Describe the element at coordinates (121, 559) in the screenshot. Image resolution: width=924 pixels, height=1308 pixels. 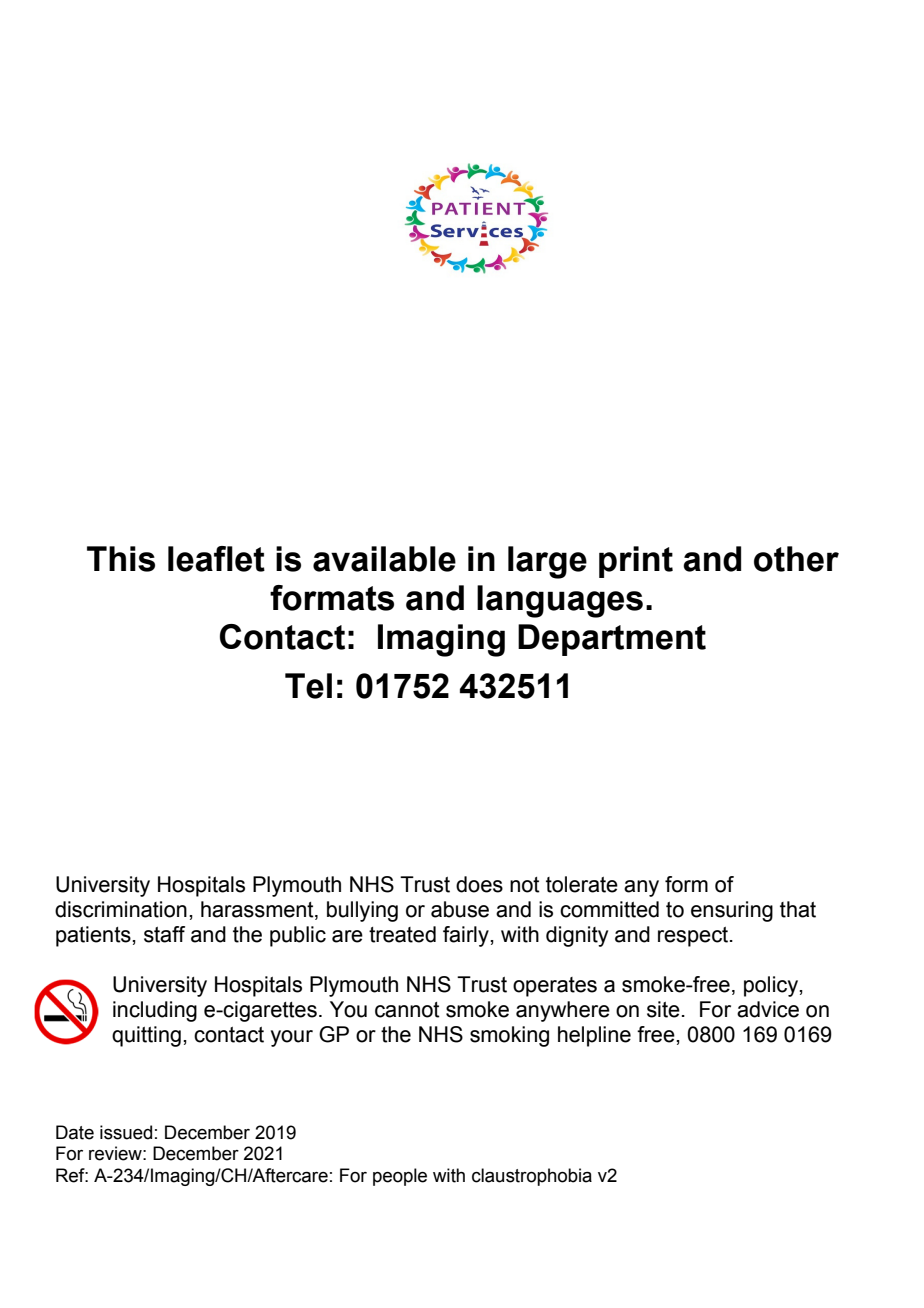
I see `This` at that location.
